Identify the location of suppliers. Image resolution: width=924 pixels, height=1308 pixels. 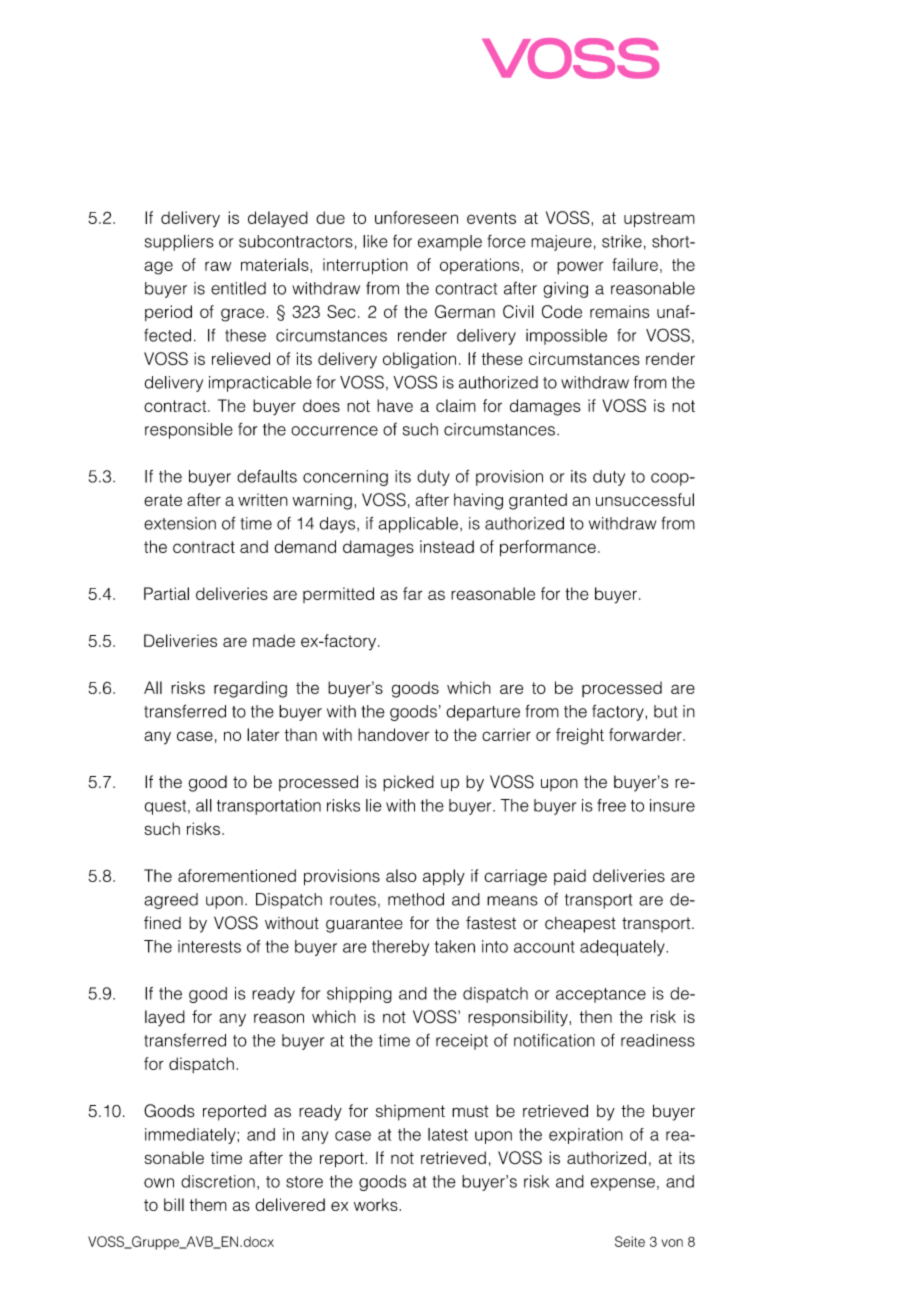
(179, 243).
